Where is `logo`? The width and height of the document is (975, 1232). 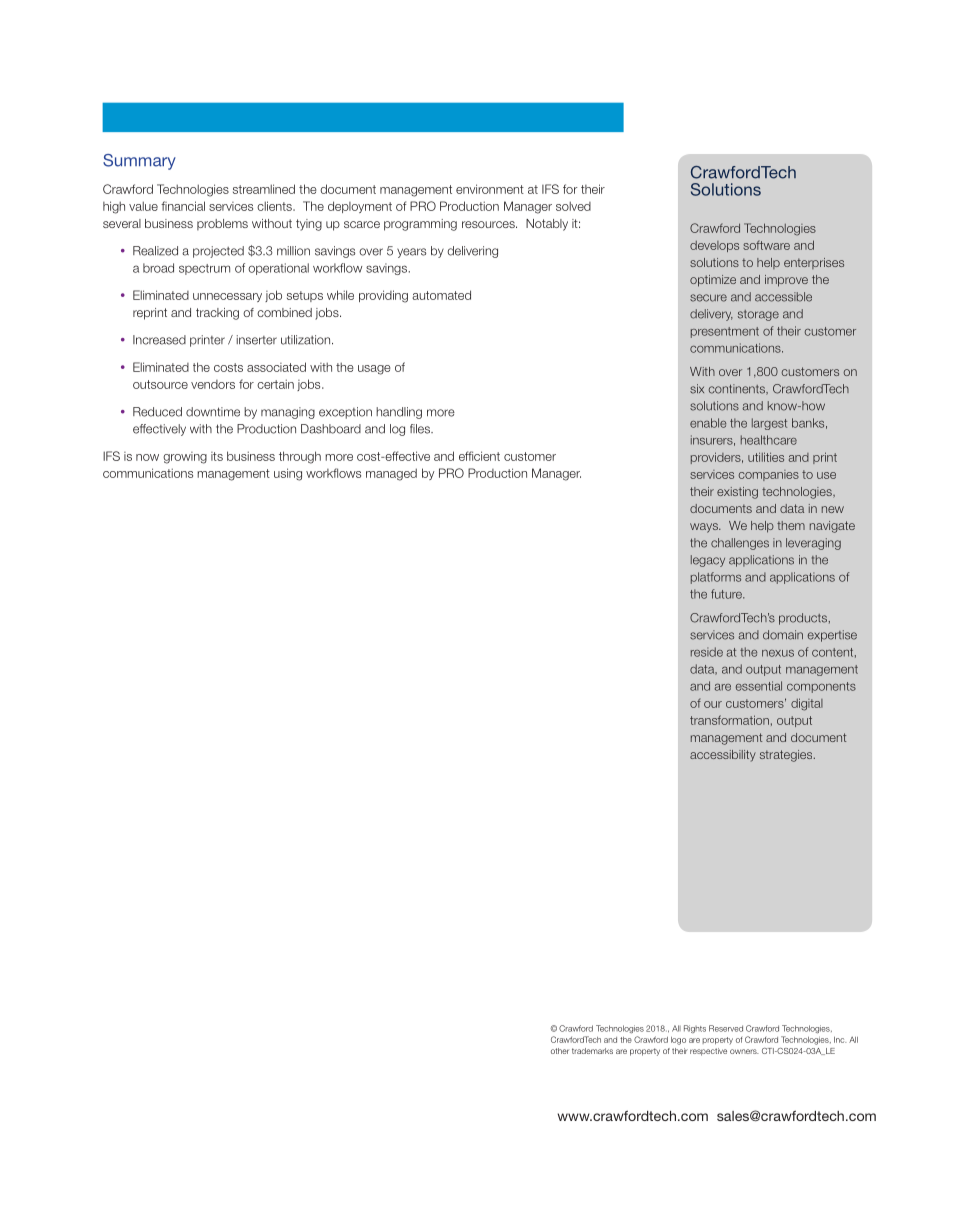
logo is located at coordinates (678, 1041).
